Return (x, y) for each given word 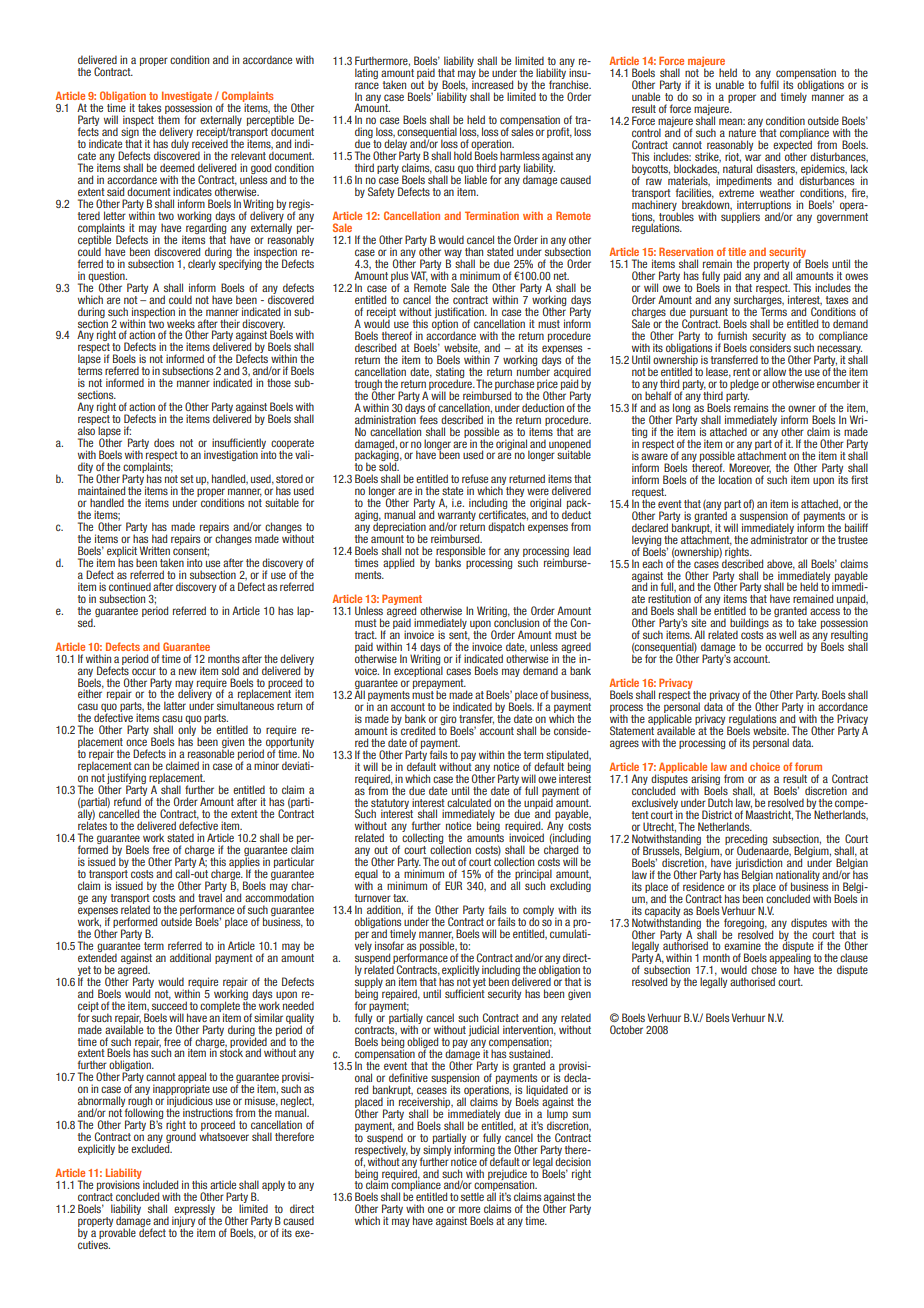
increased (492, 83)
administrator (779, 538)
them (169, 118)
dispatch (506, 527)
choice (765, 767)
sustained (530, 1052)
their (230, 323)
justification (460, 313)
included (160, 1184)
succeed (169, 1004)
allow (774, 371)
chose (764, 969)
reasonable (211, 753)
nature (742, 133)
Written (155, 550)
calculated (469, 802)
